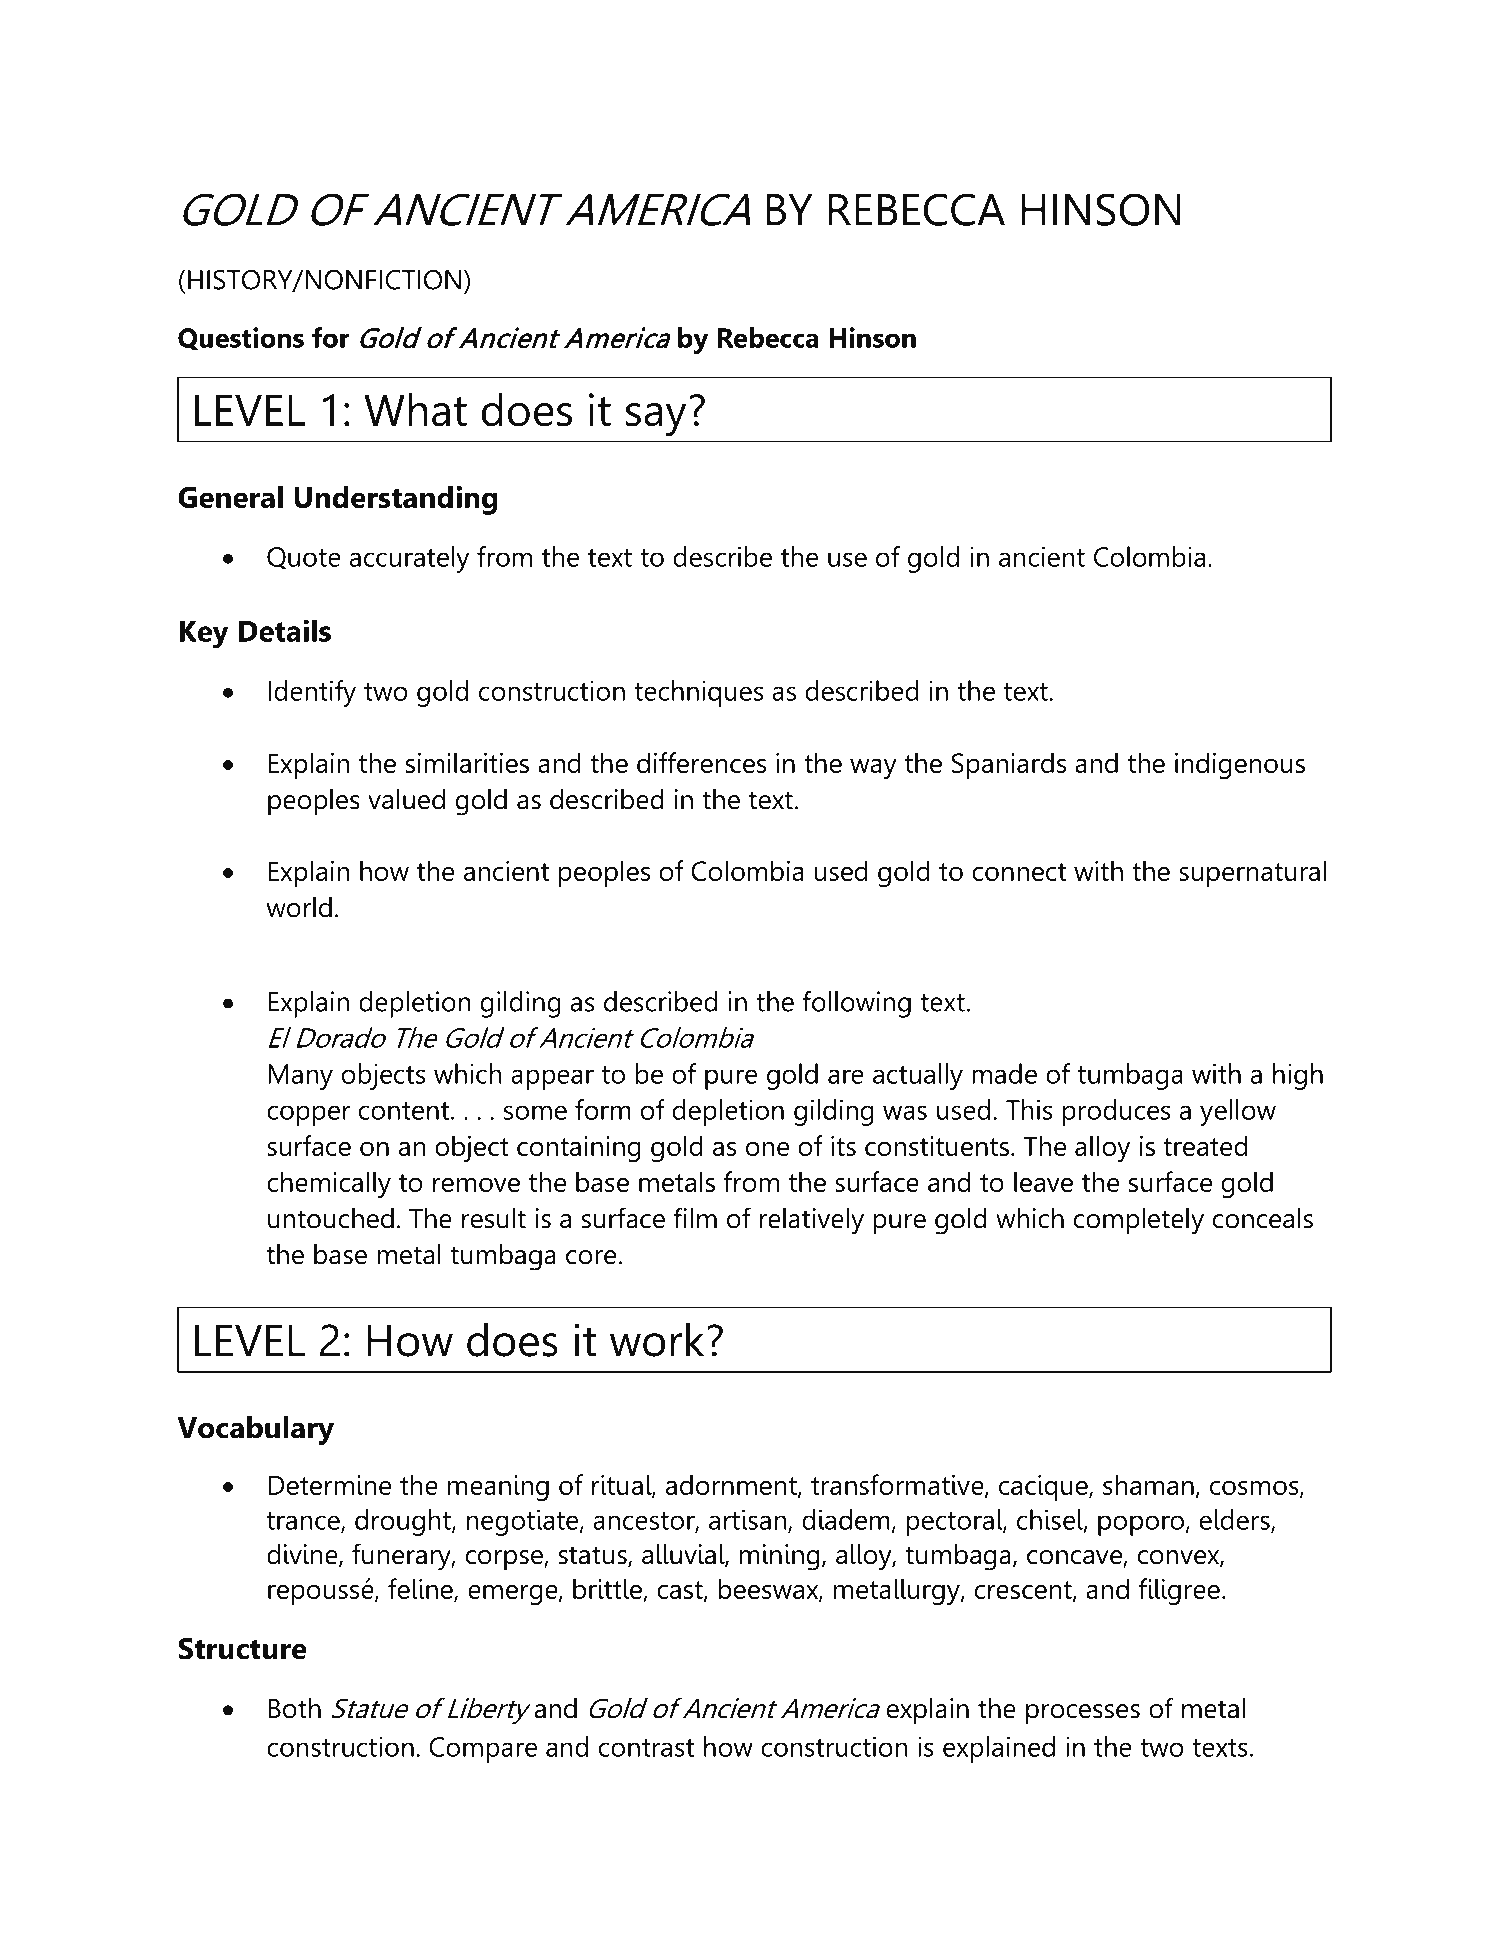 Image resolution: width=1509 pixels, height=1953 pixels. I want to click on say, so click(656, 419).
